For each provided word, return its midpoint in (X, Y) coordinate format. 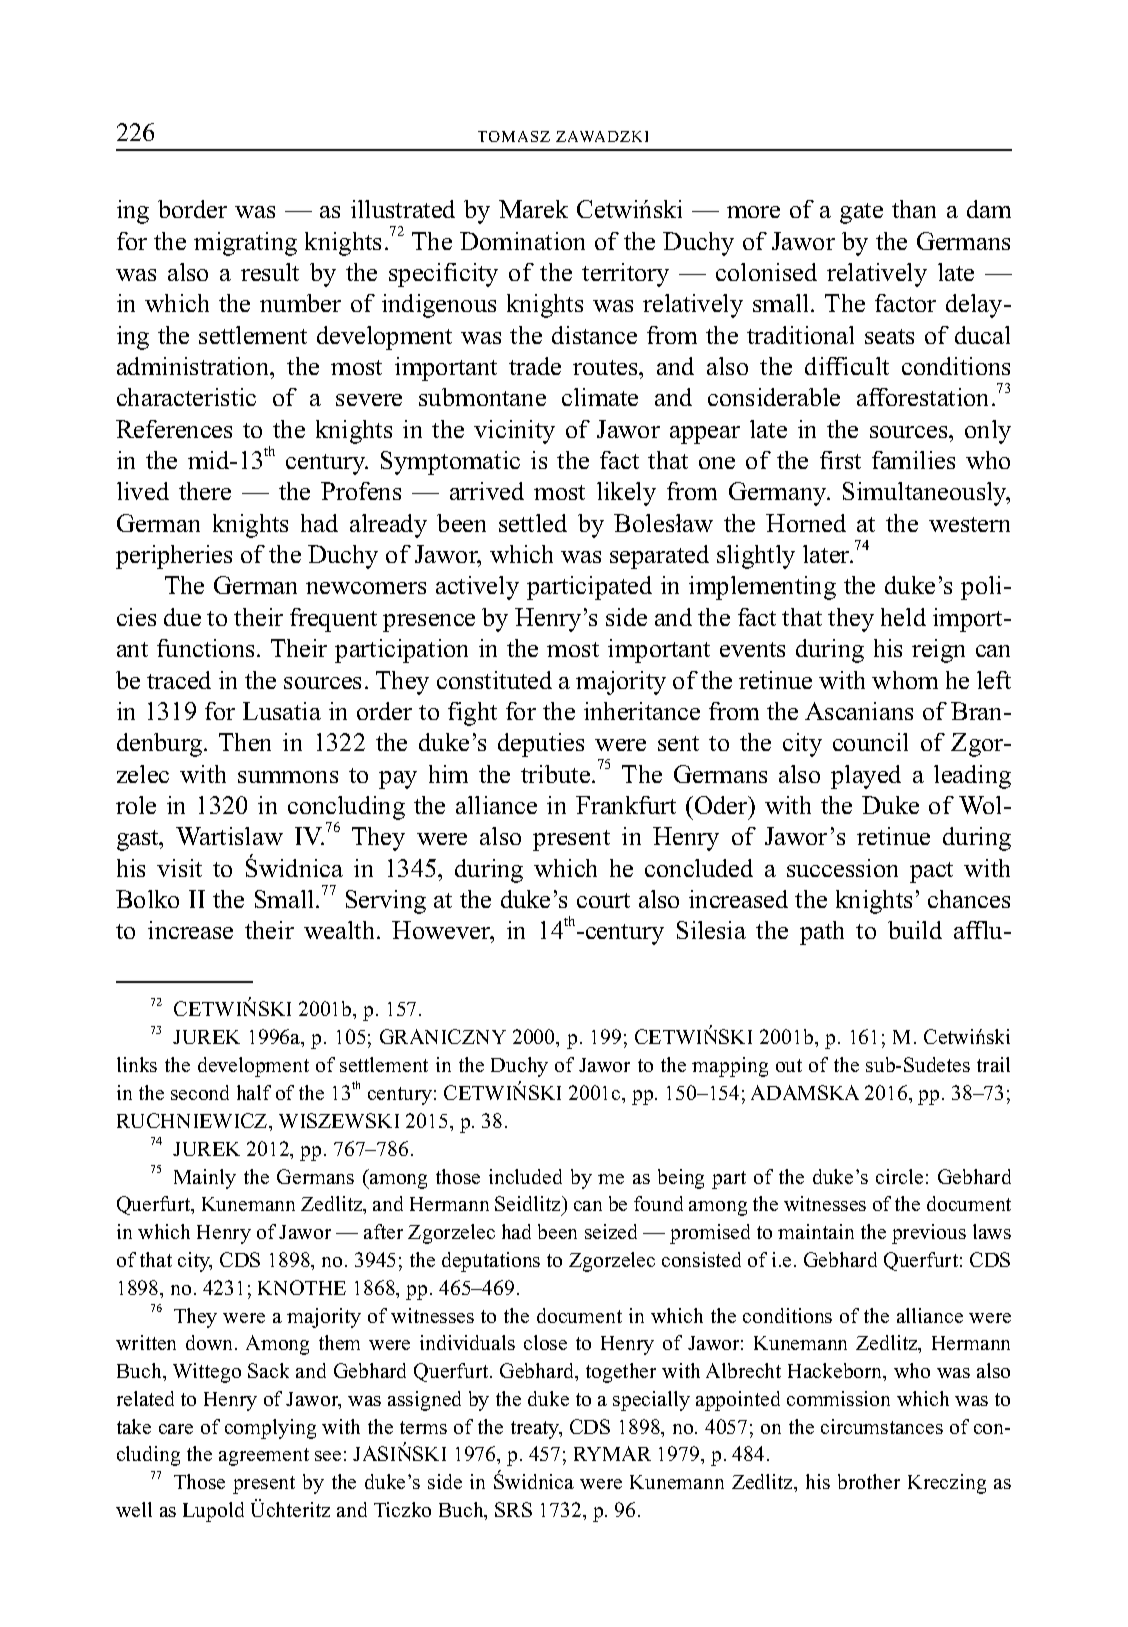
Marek (533, 209)
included (525, 1176)
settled (533, 523)
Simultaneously (926, 494)
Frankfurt (626, 805)
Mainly (205, 1179)
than (914, 209)
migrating (245, 244)
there (205, 491)
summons (288, 777)
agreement (264, 1457)
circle (899, 1176)
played (866, 777)
